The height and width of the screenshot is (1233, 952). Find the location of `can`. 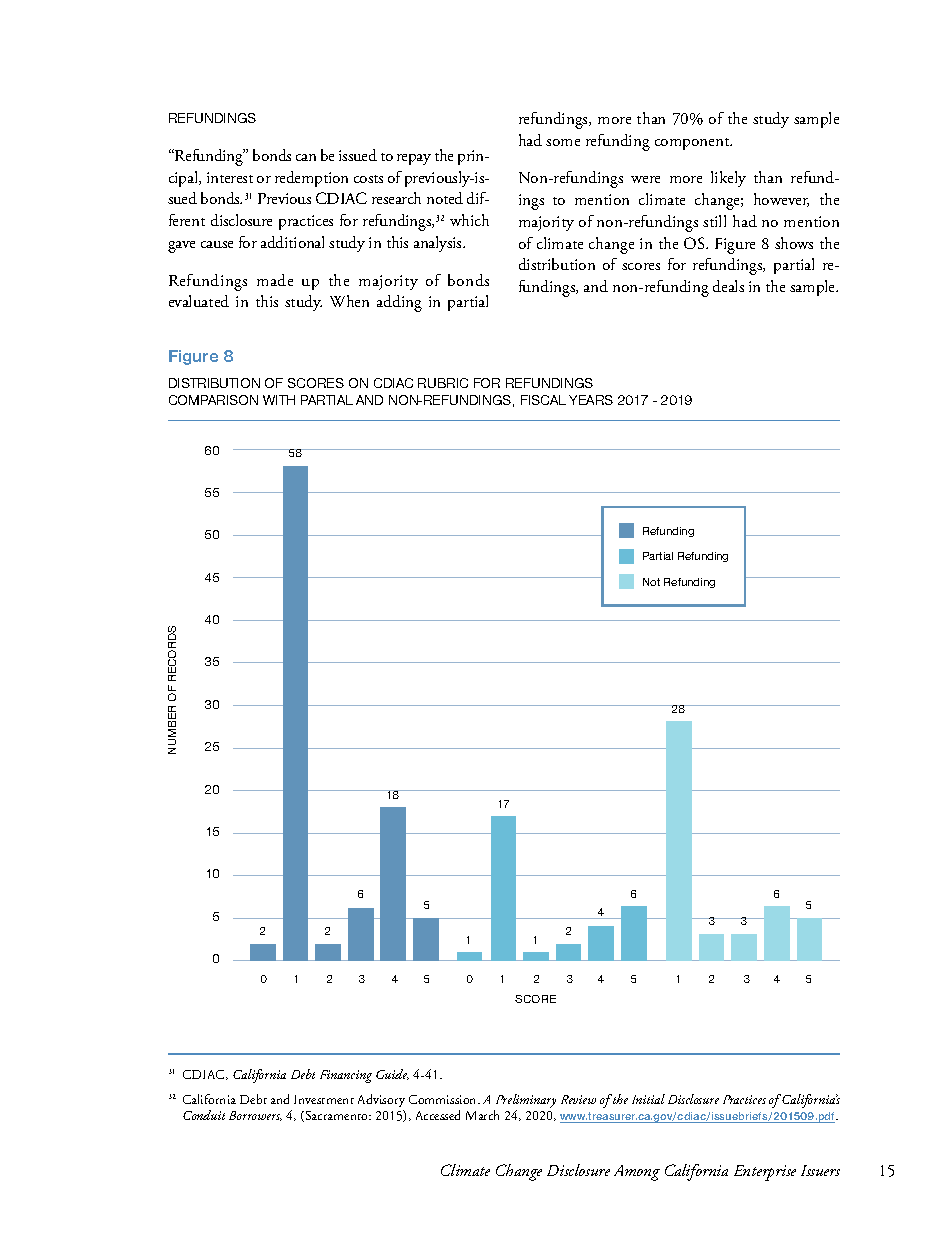

can is located at coordinates (306, 157).
